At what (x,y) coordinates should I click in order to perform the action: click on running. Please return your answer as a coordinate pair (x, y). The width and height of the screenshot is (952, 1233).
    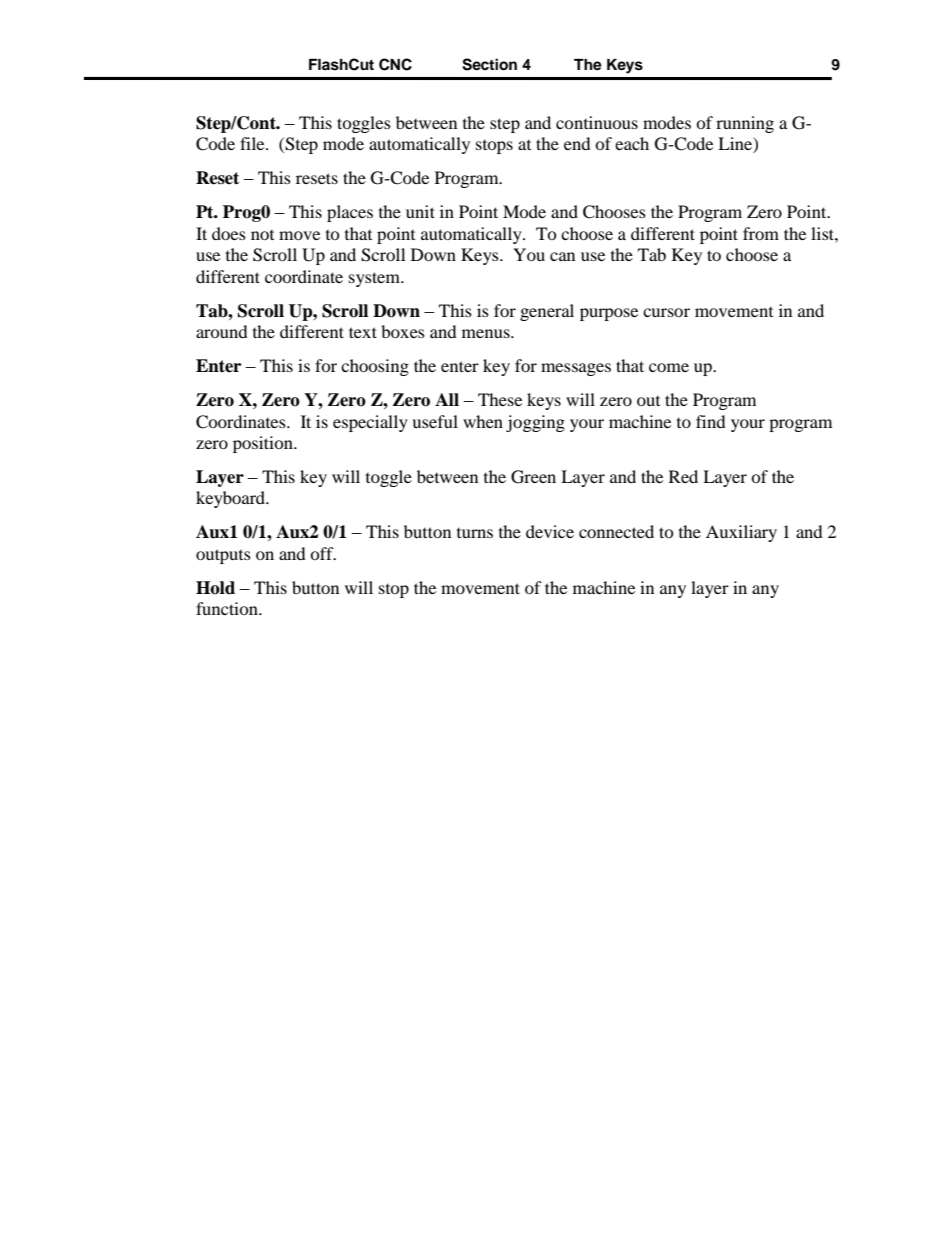
    Looking at the image, I should click on (745, 124).
